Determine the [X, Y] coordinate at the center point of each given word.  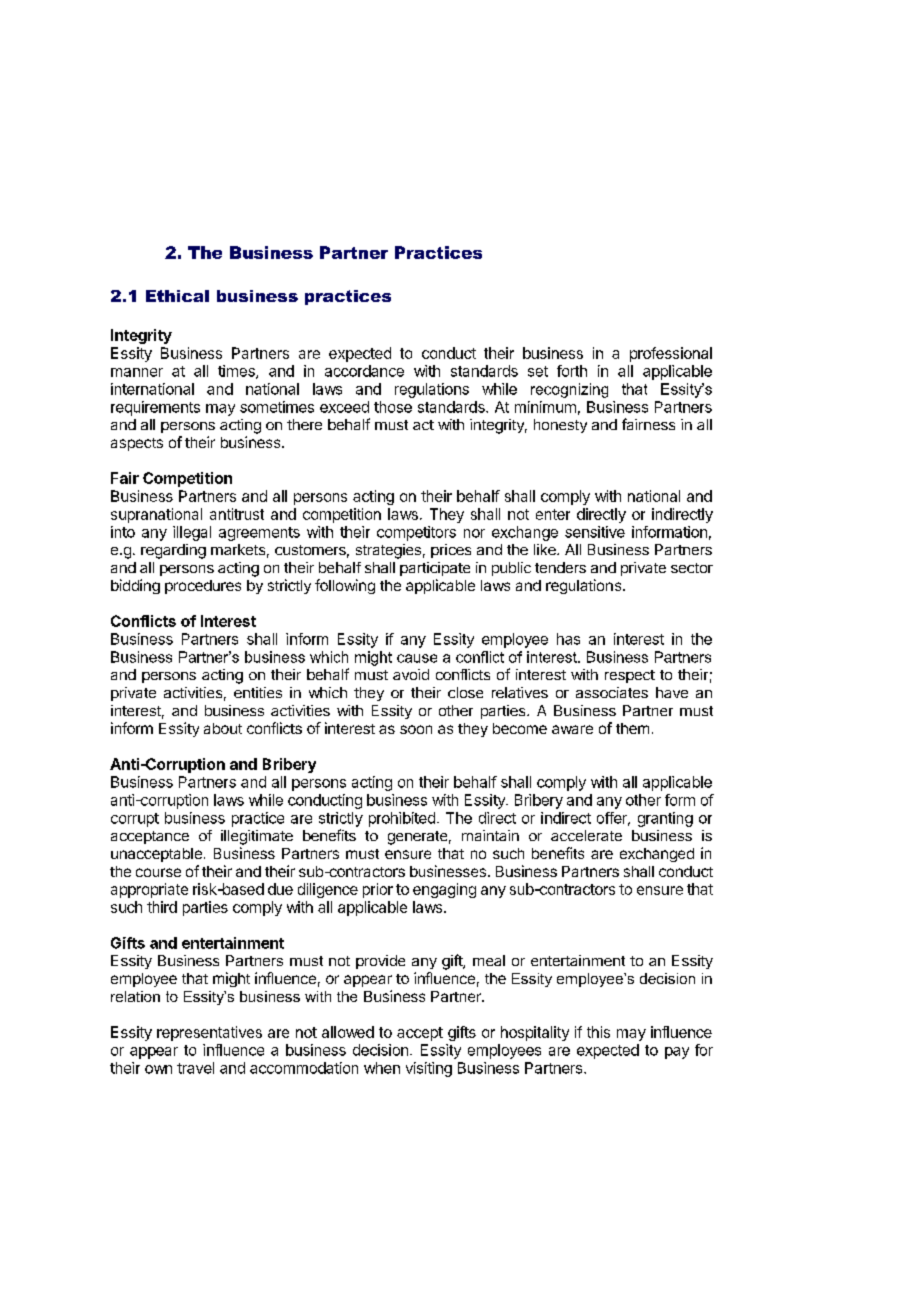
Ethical [177, 296]
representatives [209, 1033]
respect [630, 676]
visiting [429, 1069]
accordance [364, 371]
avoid [411, 674]
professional [671, 354]
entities [258, 692]
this [598, 1032]
